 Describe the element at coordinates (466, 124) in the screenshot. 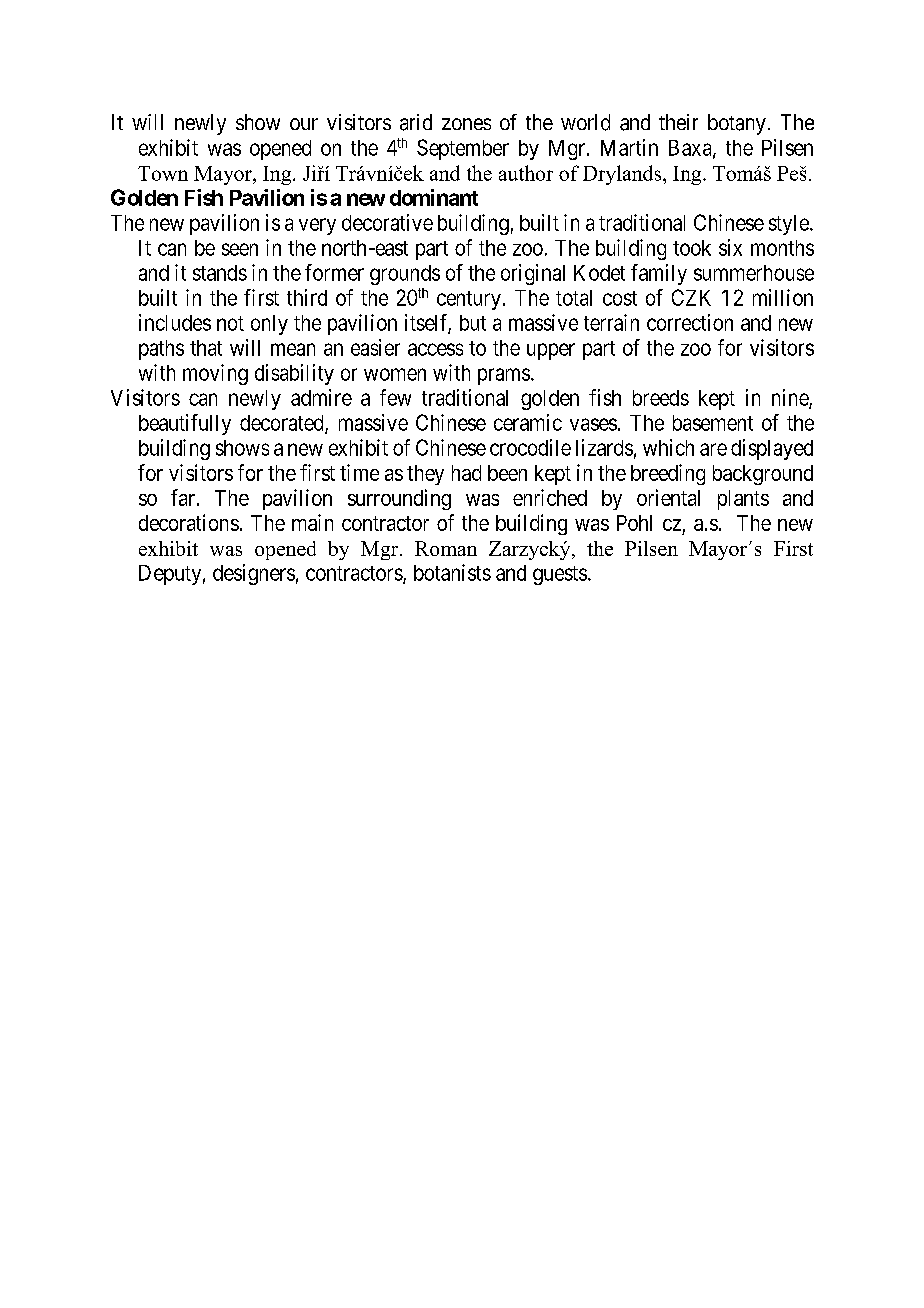

I see `zones` at that location.
